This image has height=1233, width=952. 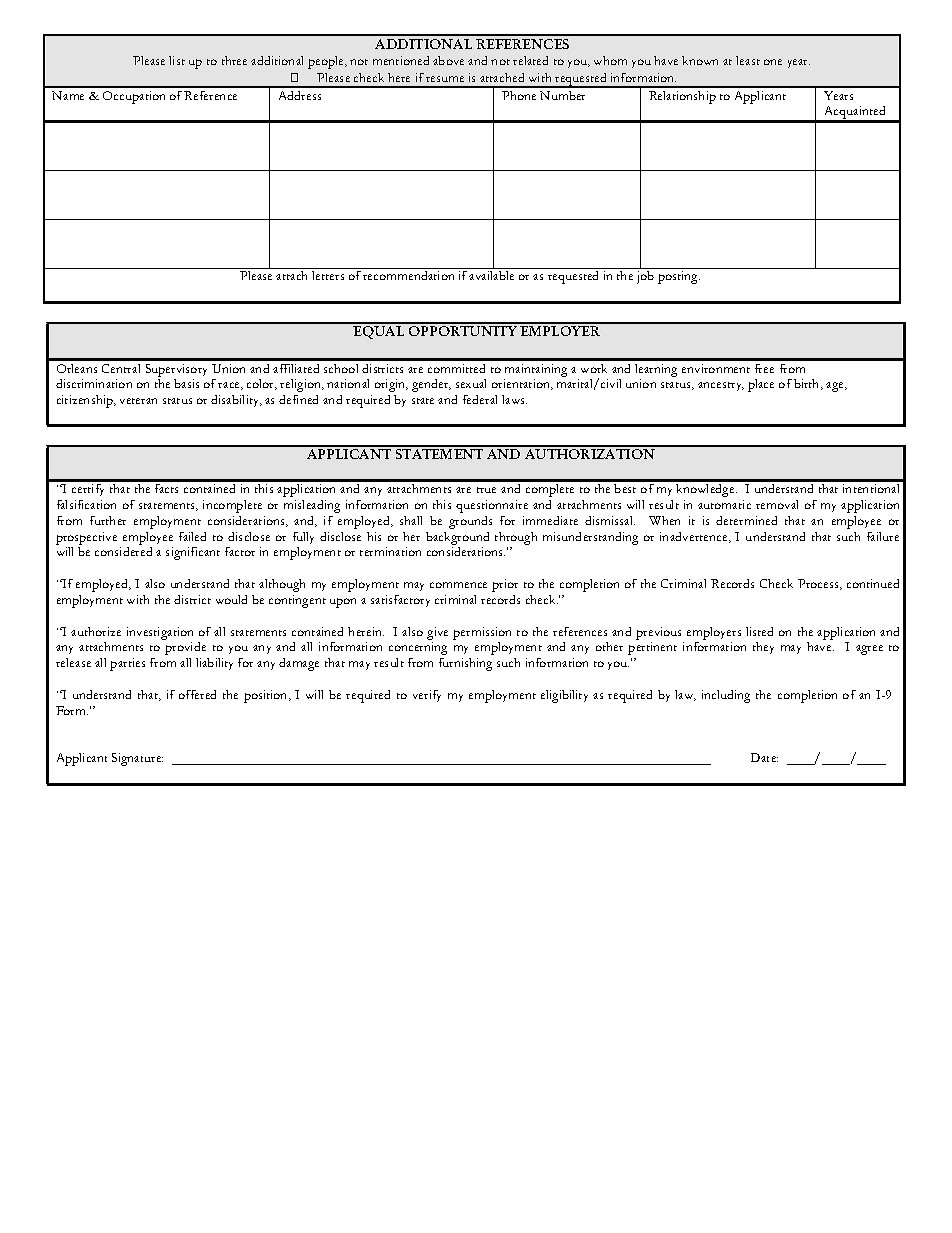 What do you see at coordinates (480, 399) in the image?
I see `federal` at bounding box center [480, 399].
